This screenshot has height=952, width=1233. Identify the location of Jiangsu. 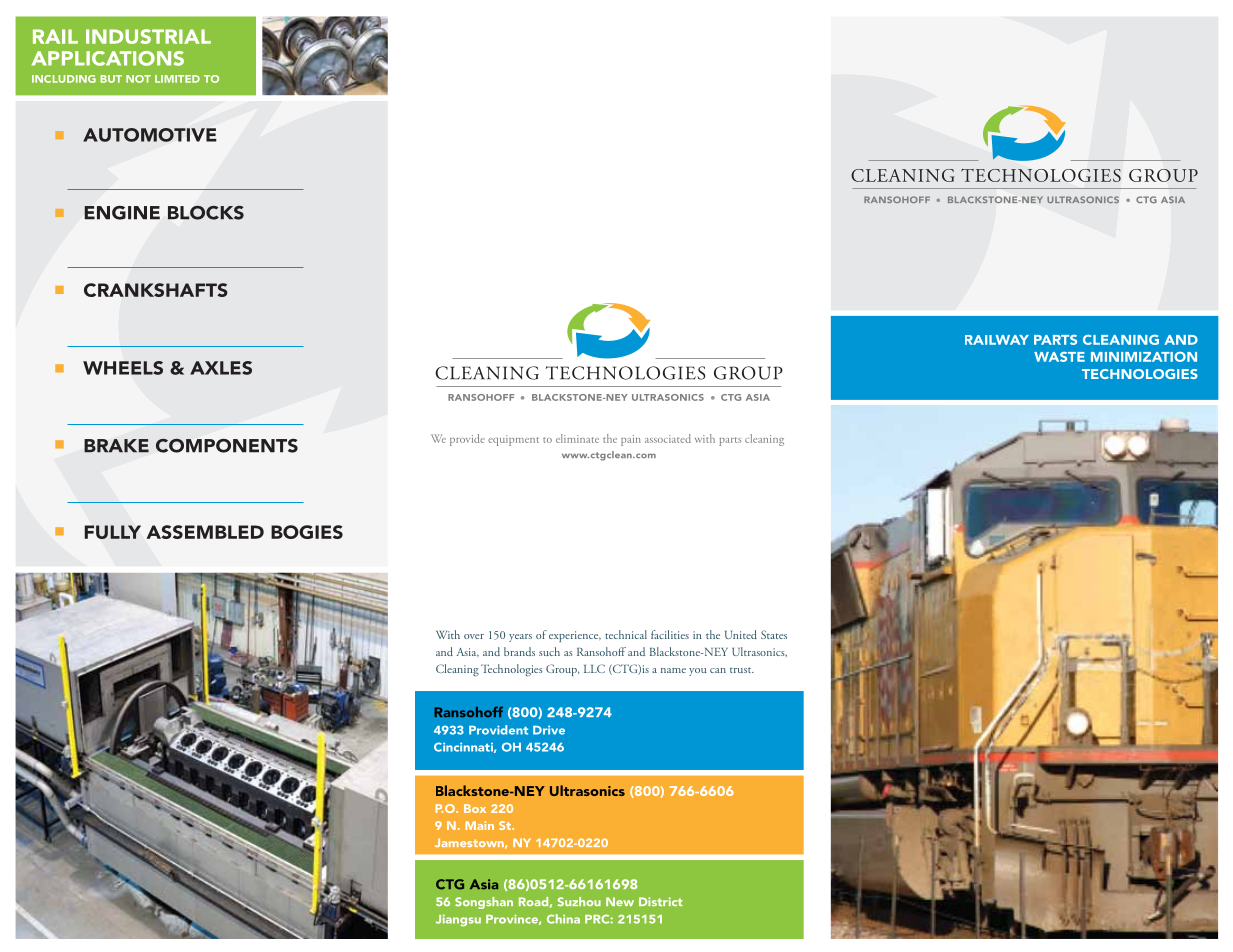
(458, 920).
